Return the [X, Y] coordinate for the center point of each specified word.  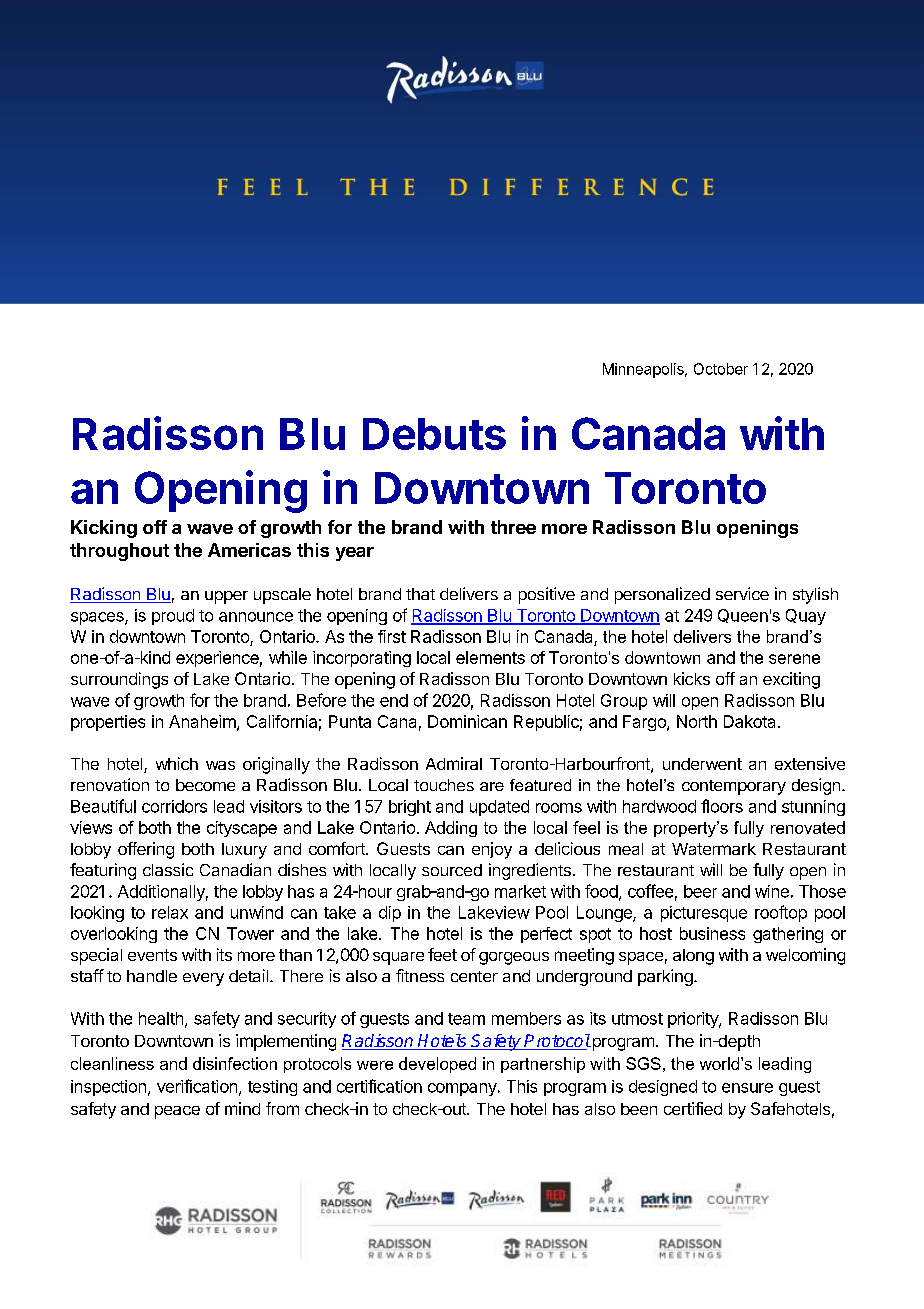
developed [437, 1065]
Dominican [467, 721]
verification [198, 1087]
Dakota [749, 721]
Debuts [434, 434]
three [513, 527]
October [721, 369]
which [177, 763]
